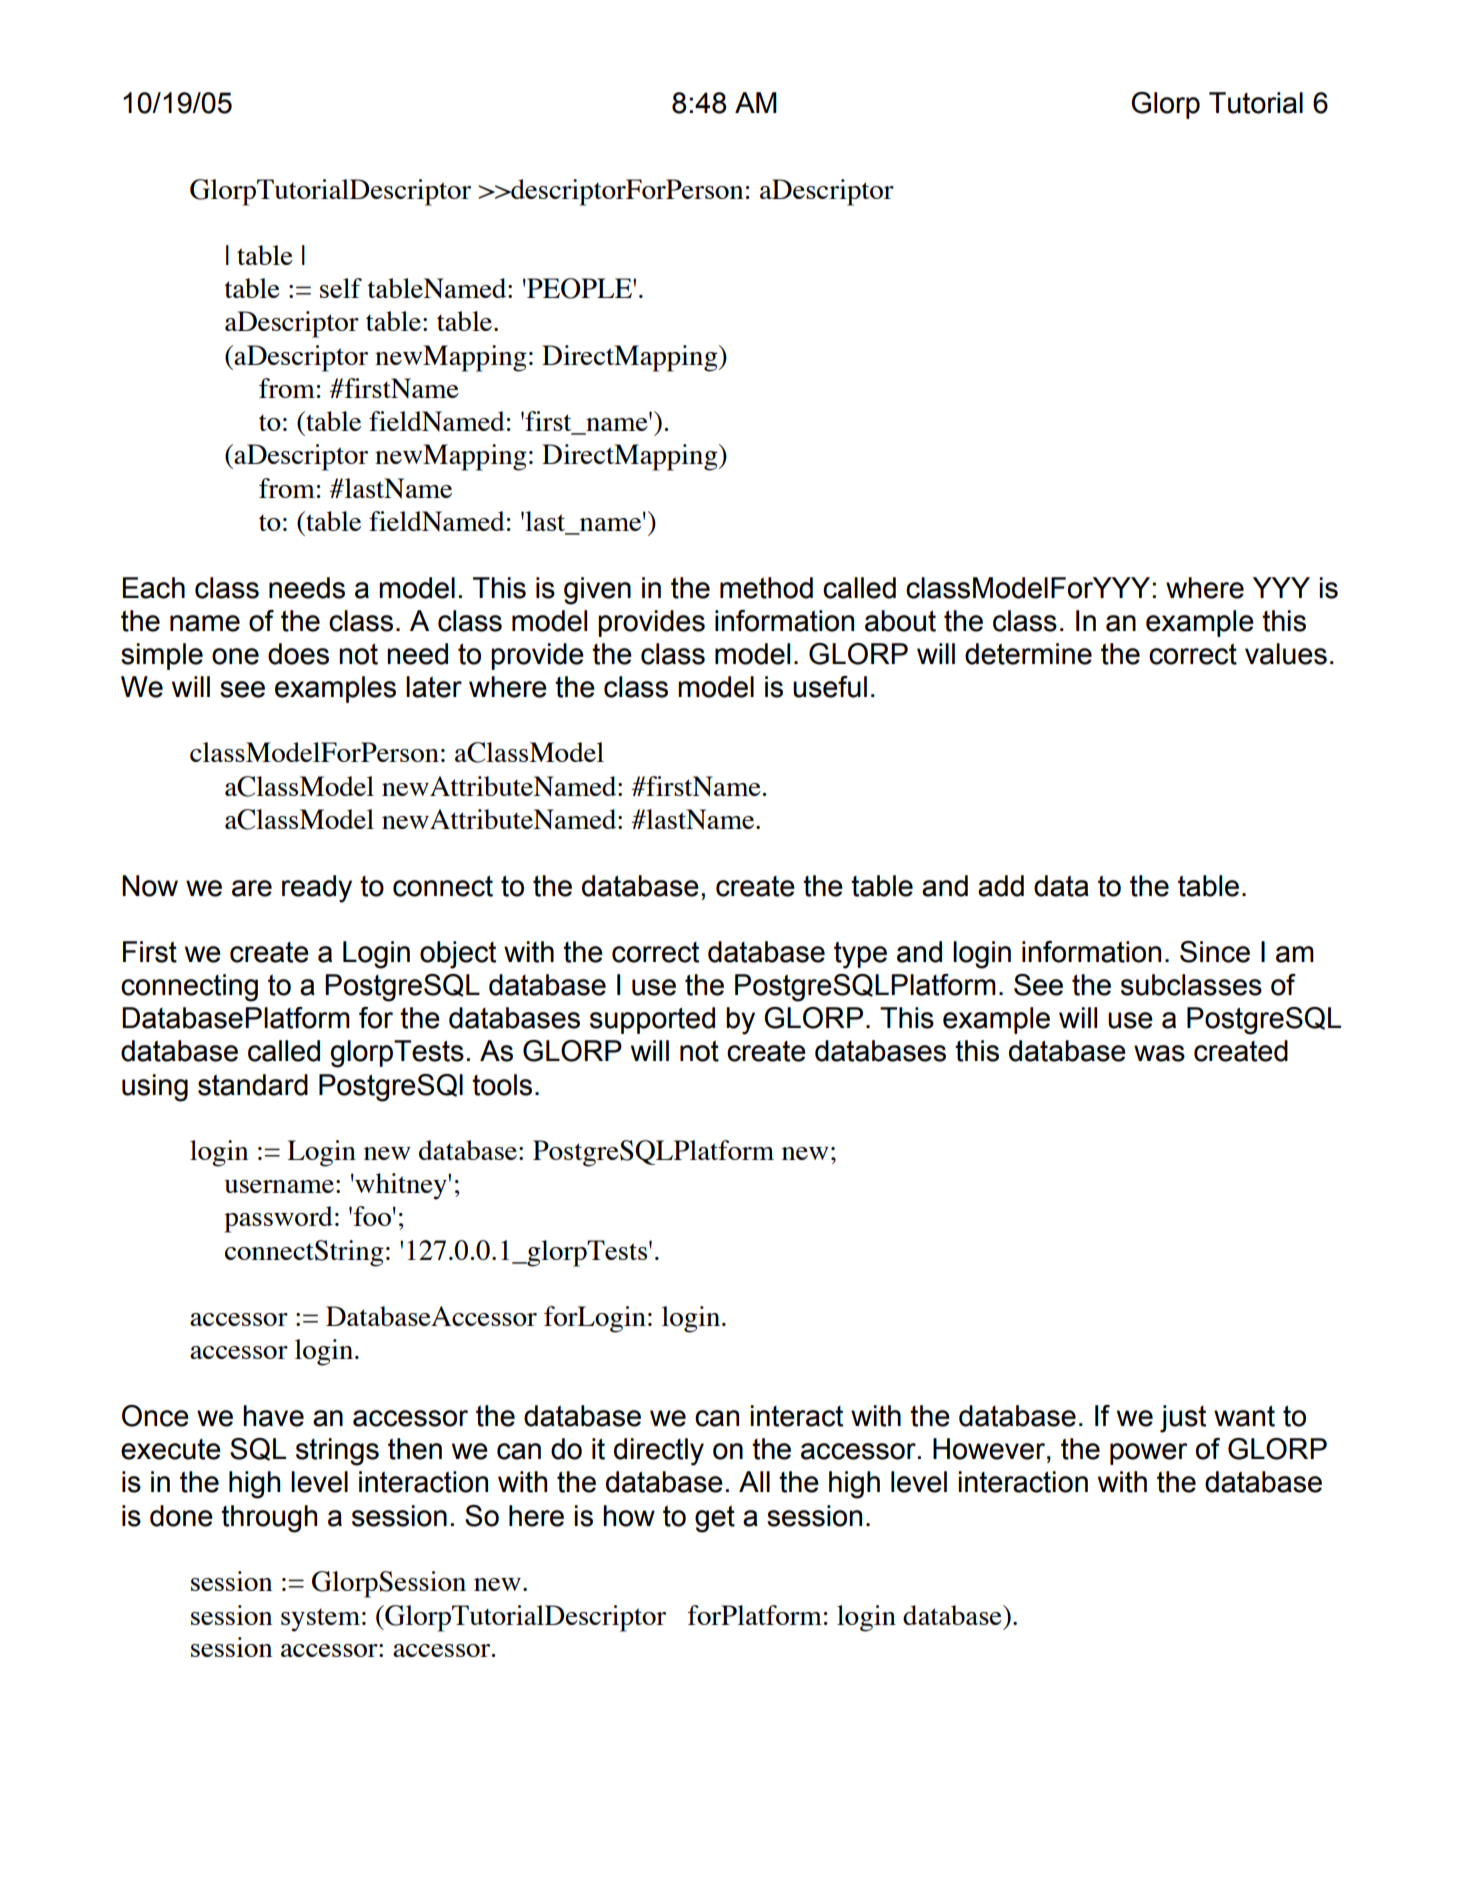 The image size is (1467, 1899). What do you see at coordinates (278, 1219) in the screenshot?
I see `password` at bounding box center [278, 1219].
